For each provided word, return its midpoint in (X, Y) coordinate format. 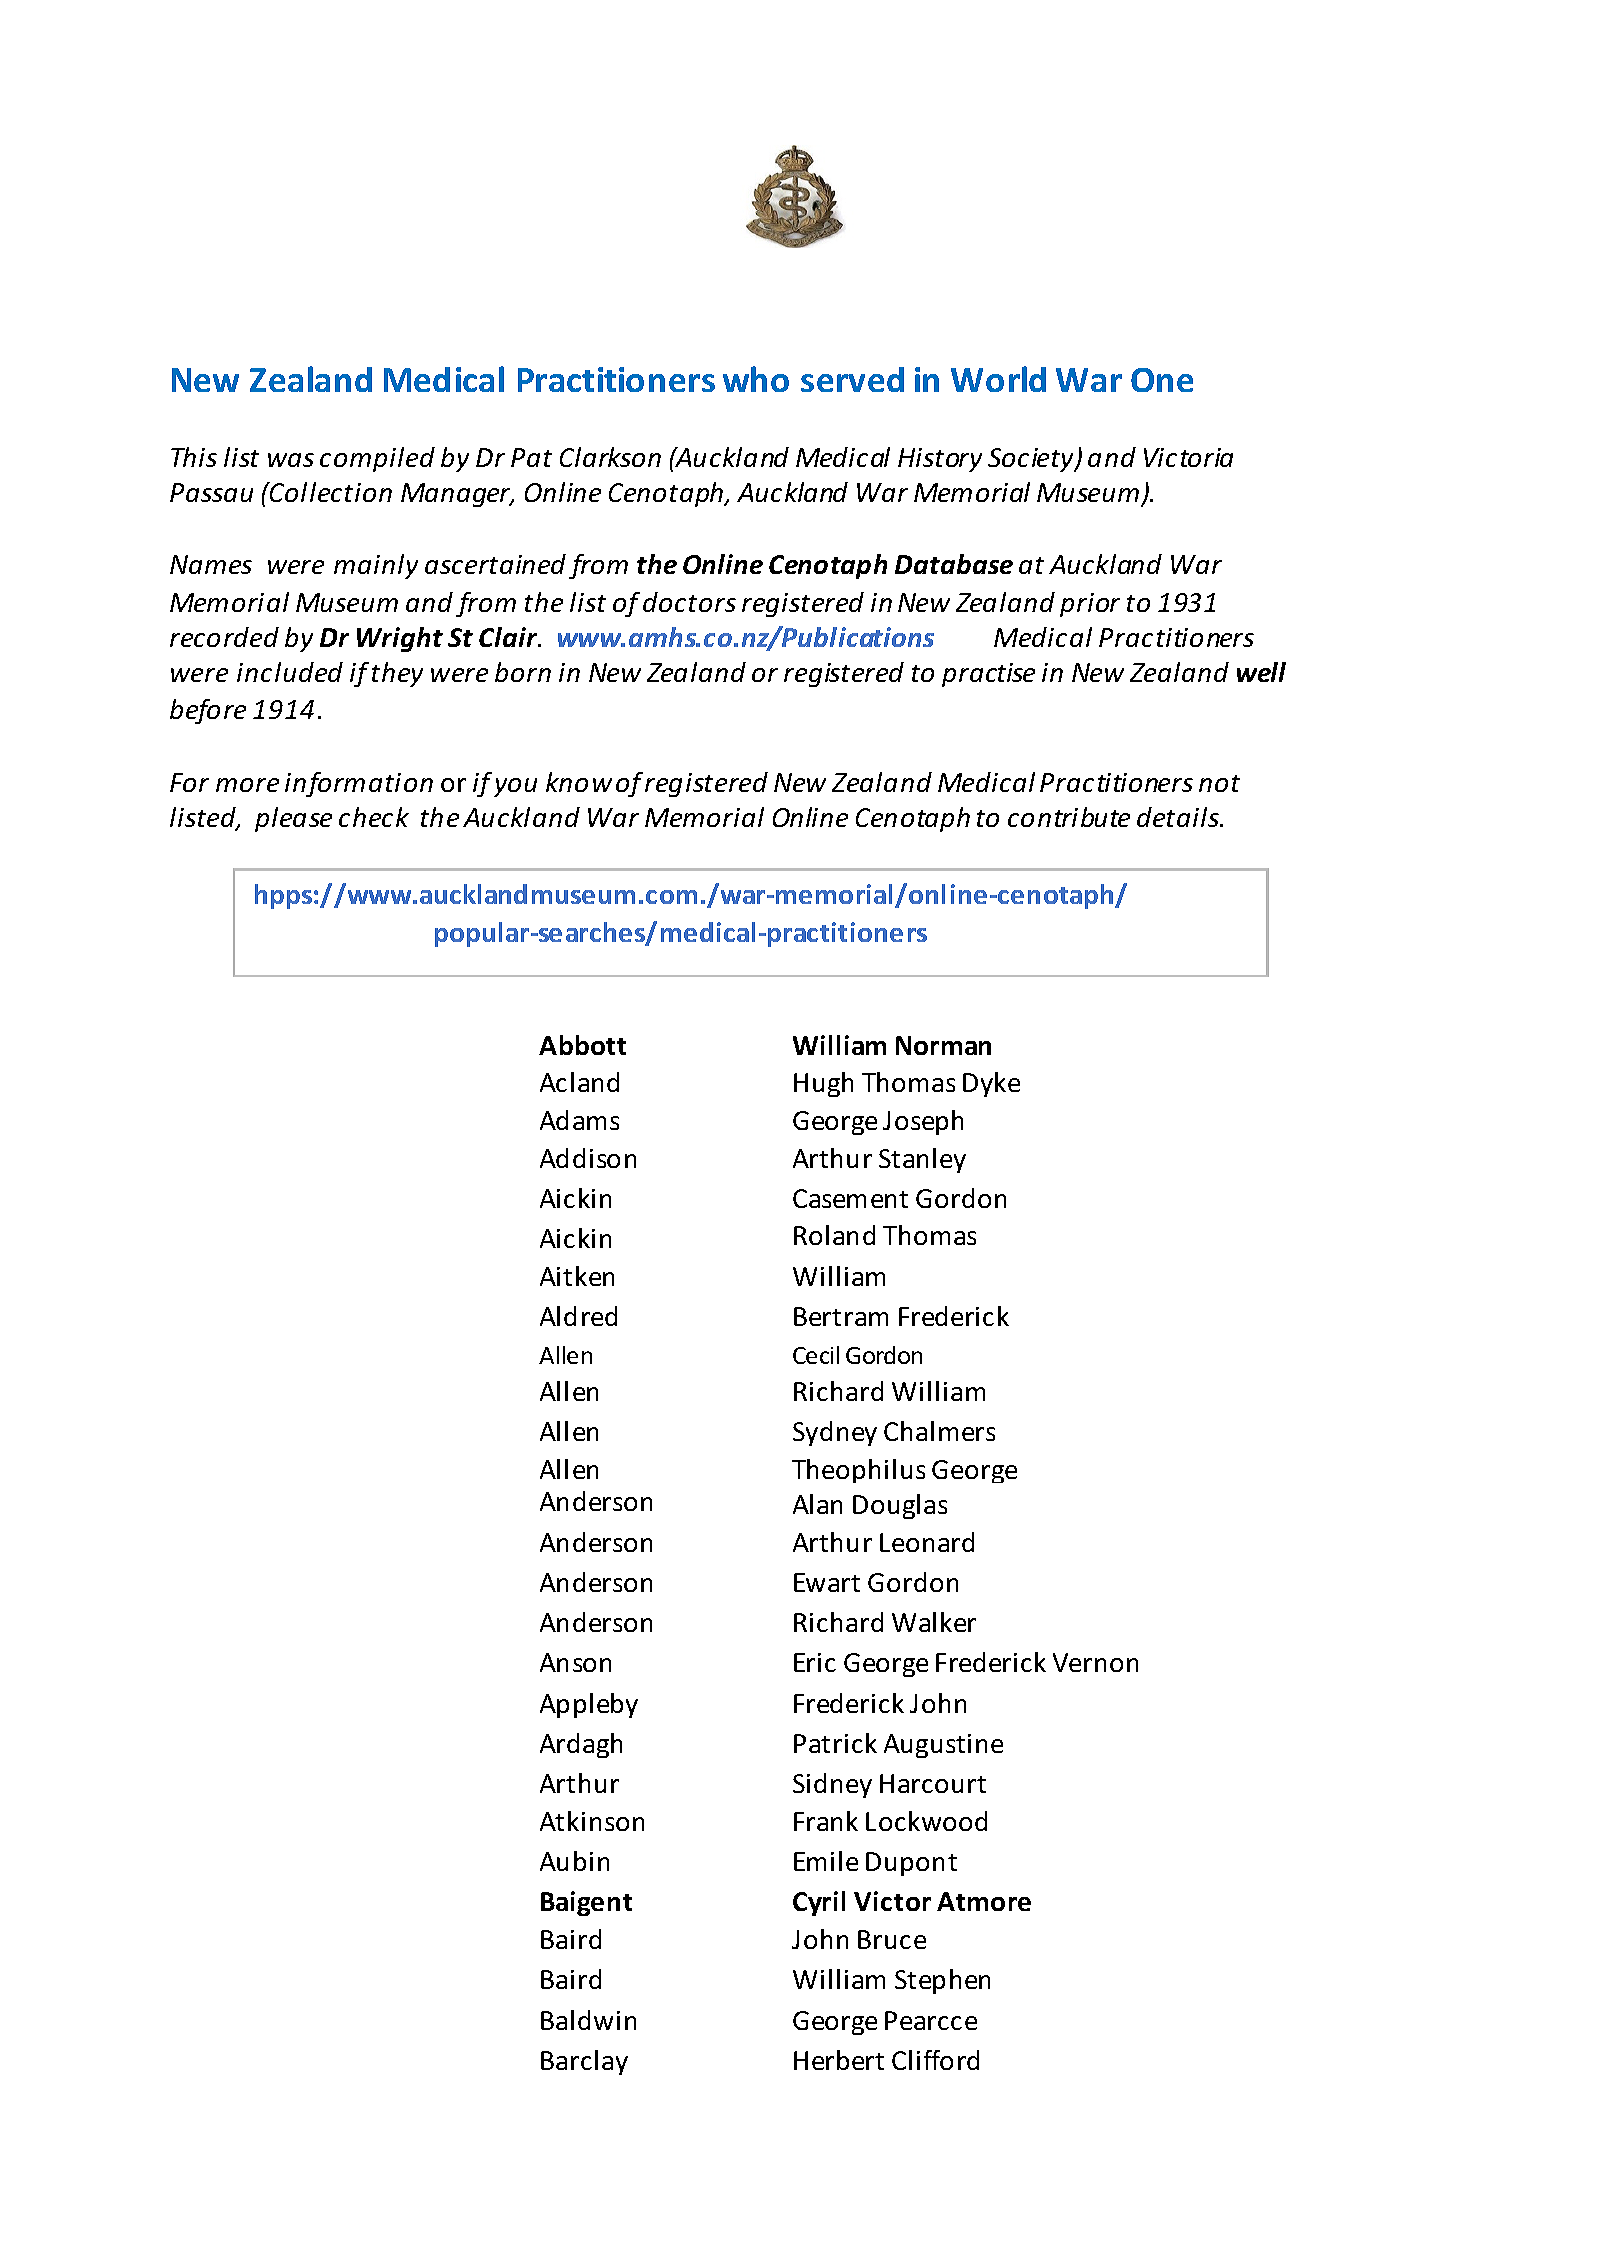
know (579, 782)
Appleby (589, 1705)
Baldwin (588, 2020)
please (293, 819)
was (291, 460)
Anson (575, 1662)
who (756, 379)
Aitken (577, 1276)
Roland (834, 1235)
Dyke (991, 1084)
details (1179, 817)
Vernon (1095, 1662)
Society (1032, 460)
